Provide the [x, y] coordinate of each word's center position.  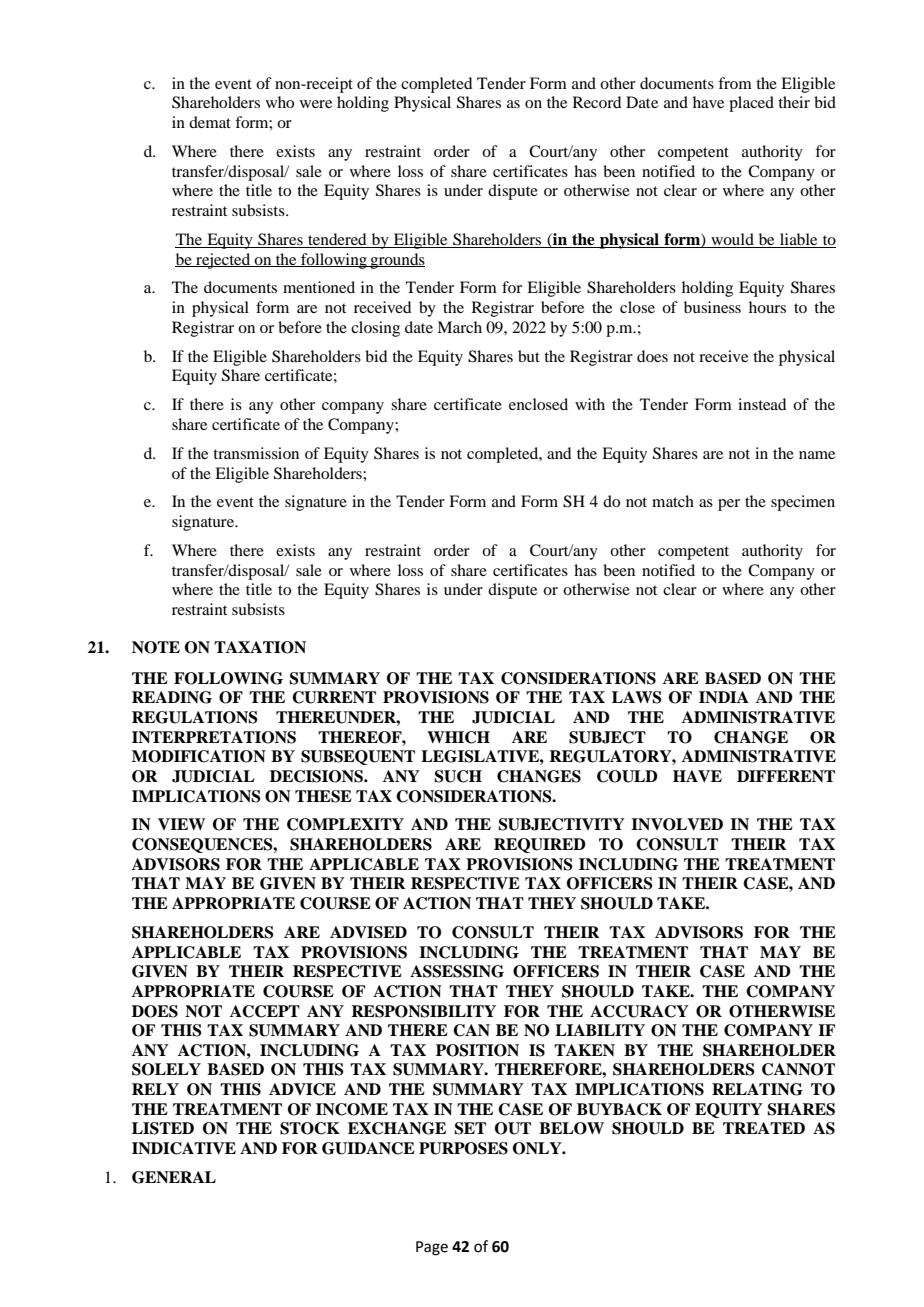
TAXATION [260, 647]
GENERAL [174, 1177]
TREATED [764, 1128]
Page [432, 1248]
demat [210, 122]
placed [751, 104]
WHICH [458, 737]
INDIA [724, 697]
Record [597, 102]
